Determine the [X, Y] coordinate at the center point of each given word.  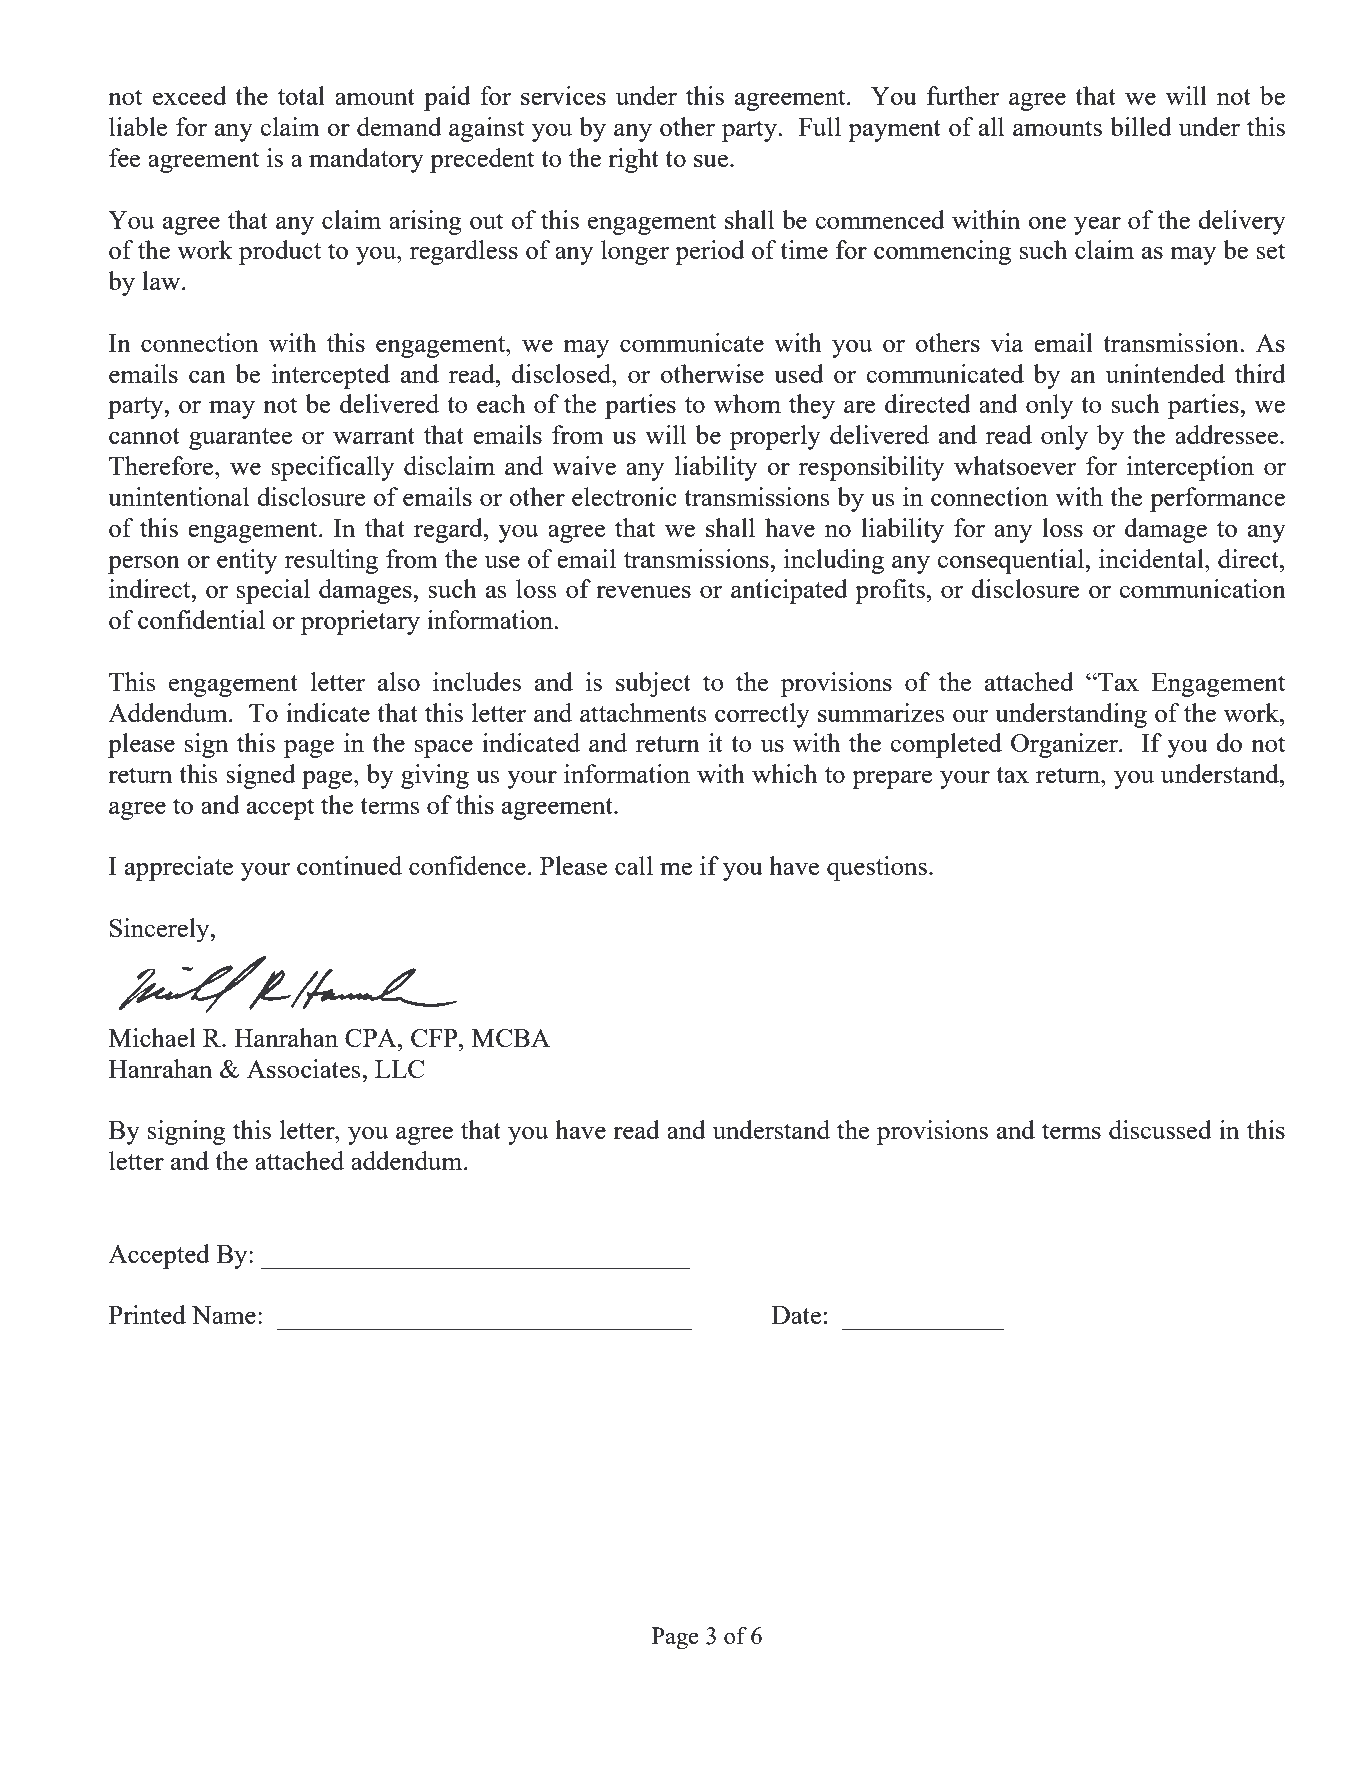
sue [712, 161]
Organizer [1065, 745]
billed [1141, 126]
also [399, 681]
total [301, 95]
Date [796, 1315]
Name [224, 1315]
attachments [643, 712]
